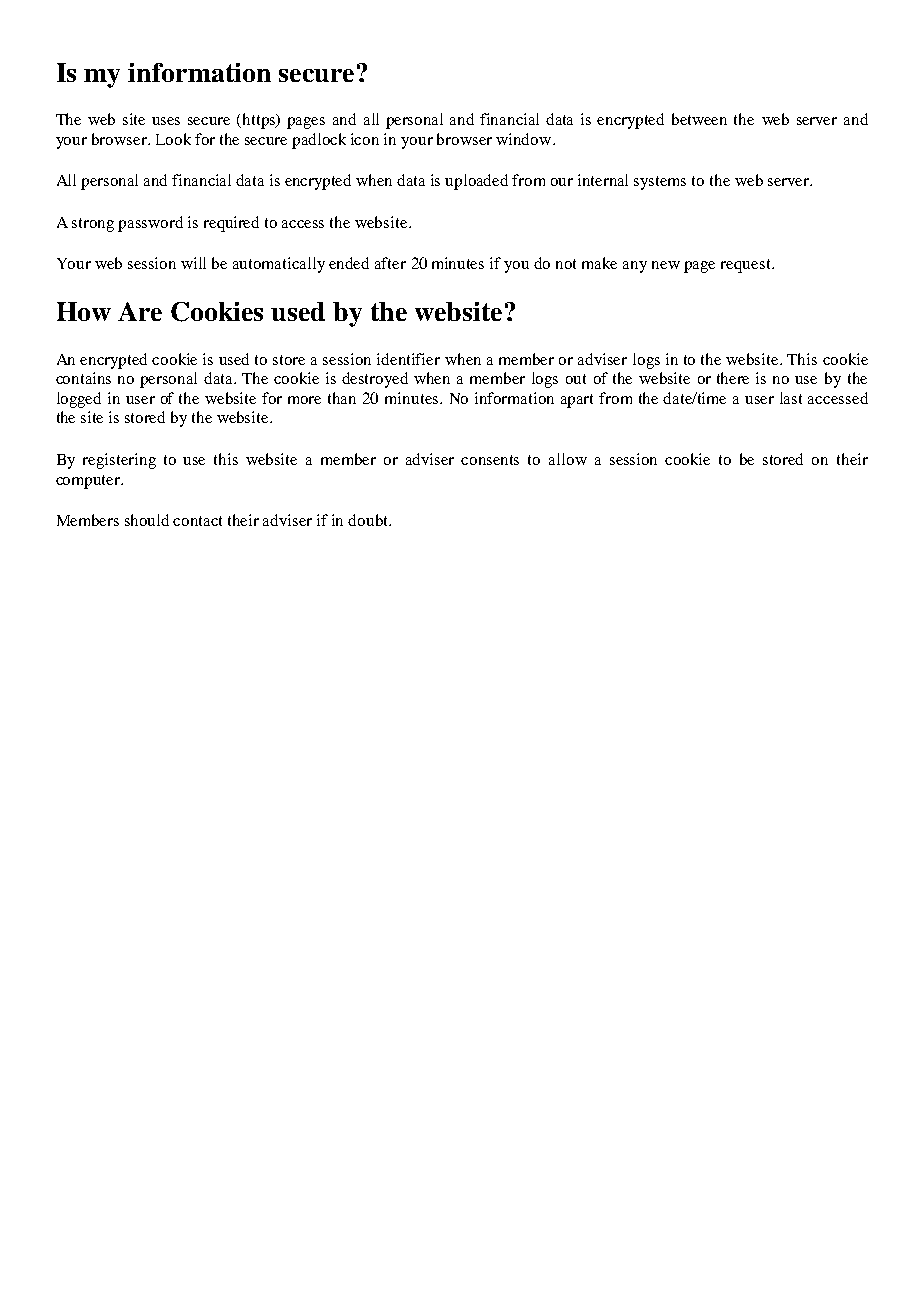 This image has height=1308, width=924. Describe the element at coordinates (733, 378) in the image. I see `there` at that location.
